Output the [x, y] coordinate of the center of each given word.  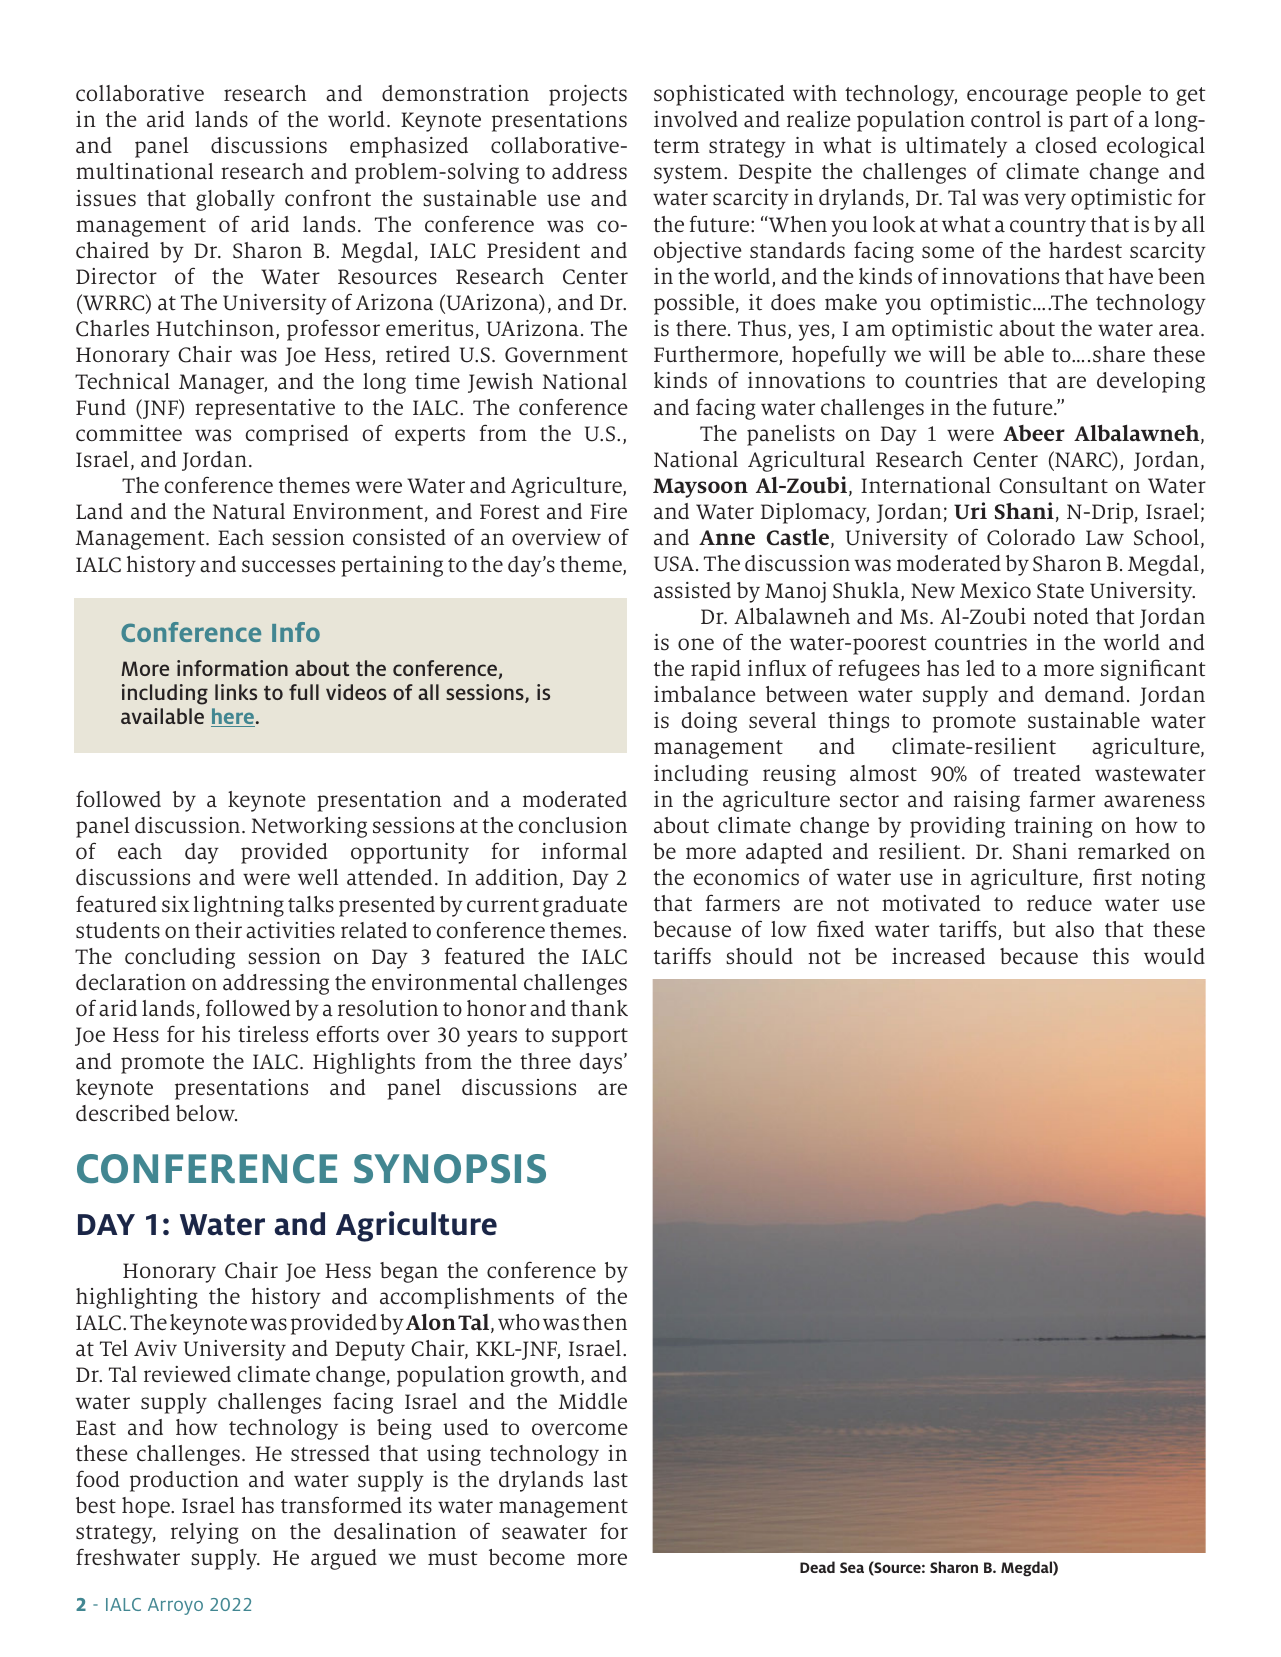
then [605, 1322]
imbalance [705, 694]
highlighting [137, 1298]
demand [1084, 694]
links [236, 692]
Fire [608, 511]
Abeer [1034, 433]
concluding [180, 958]
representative [265, 409]
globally [235, 200]
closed [1066, 145]
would [1174, 956]
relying [205, 1533]
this [1111, 956]
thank [599, 1008]
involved [696, 119]
